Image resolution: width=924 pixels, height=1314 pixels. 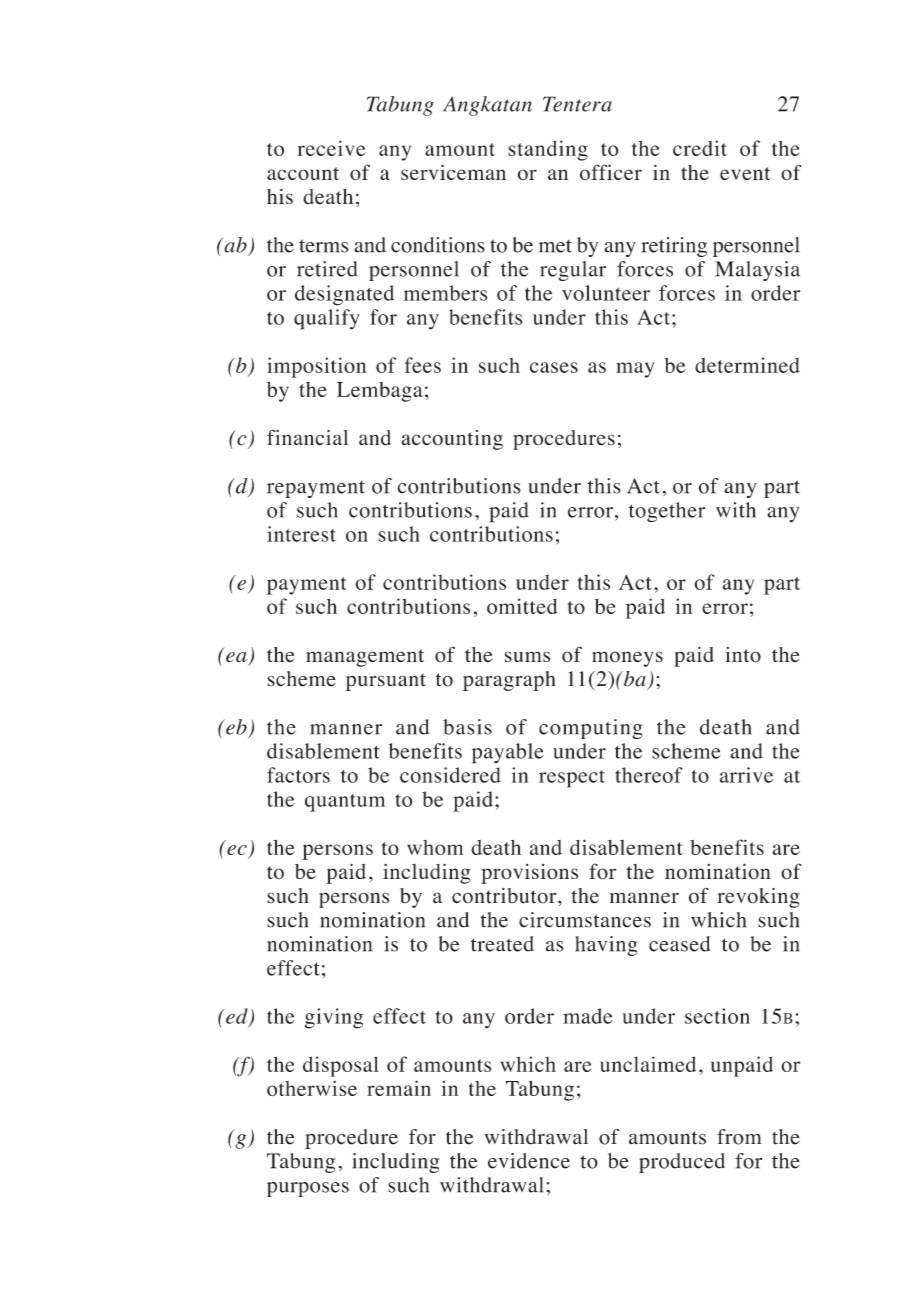 What do you see at coordinates (667, 512) in the screenshot?
I see `together` at bounding box center [667, 512].
